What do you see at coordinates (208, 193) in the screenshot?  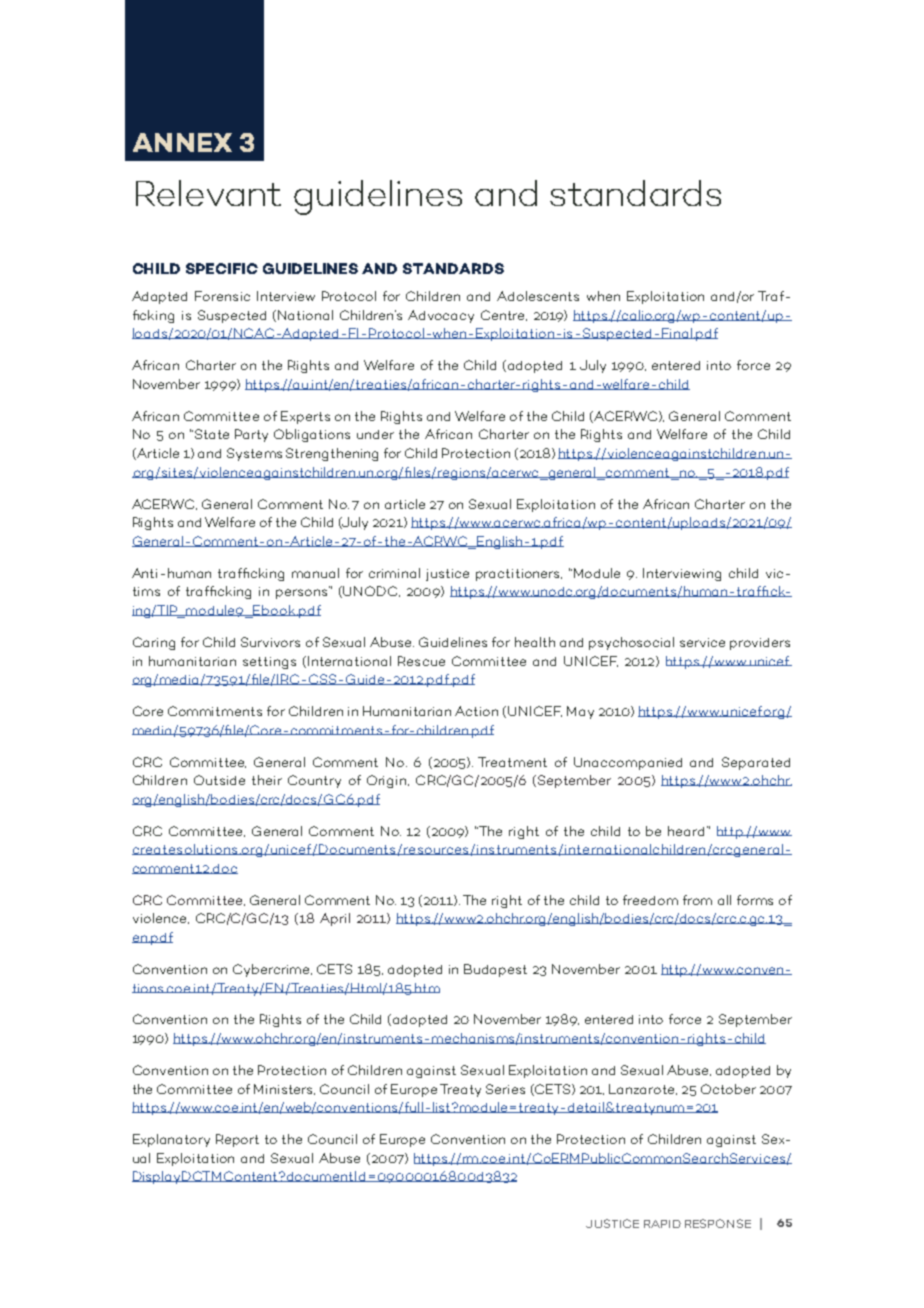 I see `Relevant` at bounding box center [208, 193].
